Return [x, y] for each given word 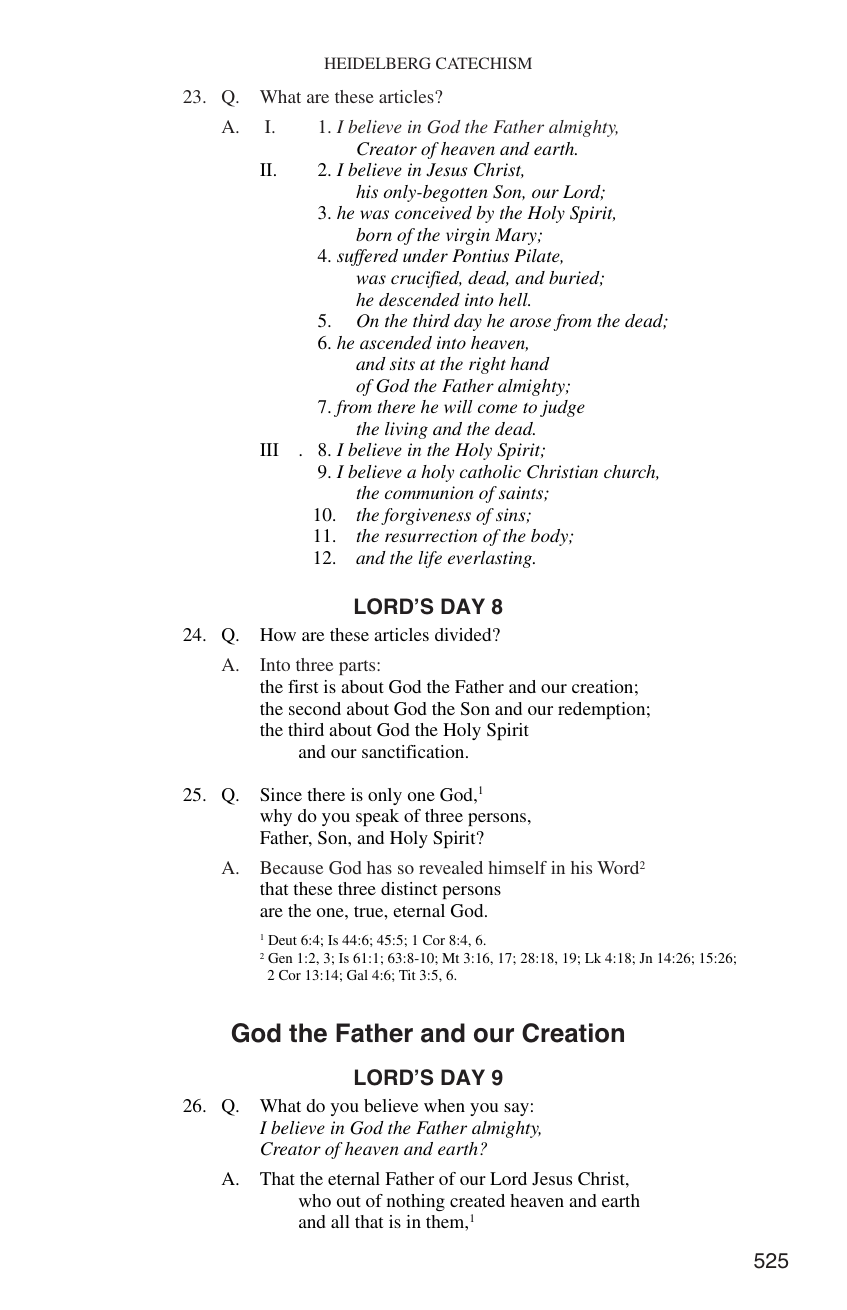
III [269, 449]
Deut [282, 940]
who [315, 1200]
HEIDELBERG [377, 63]
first [303, 686]
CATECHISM [484, 63]
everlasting [491, 559]
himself [518, 867]
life [430, 559]
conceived [433, 212]
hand [530, 363]
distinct [409, 888]
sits [402, 363]
